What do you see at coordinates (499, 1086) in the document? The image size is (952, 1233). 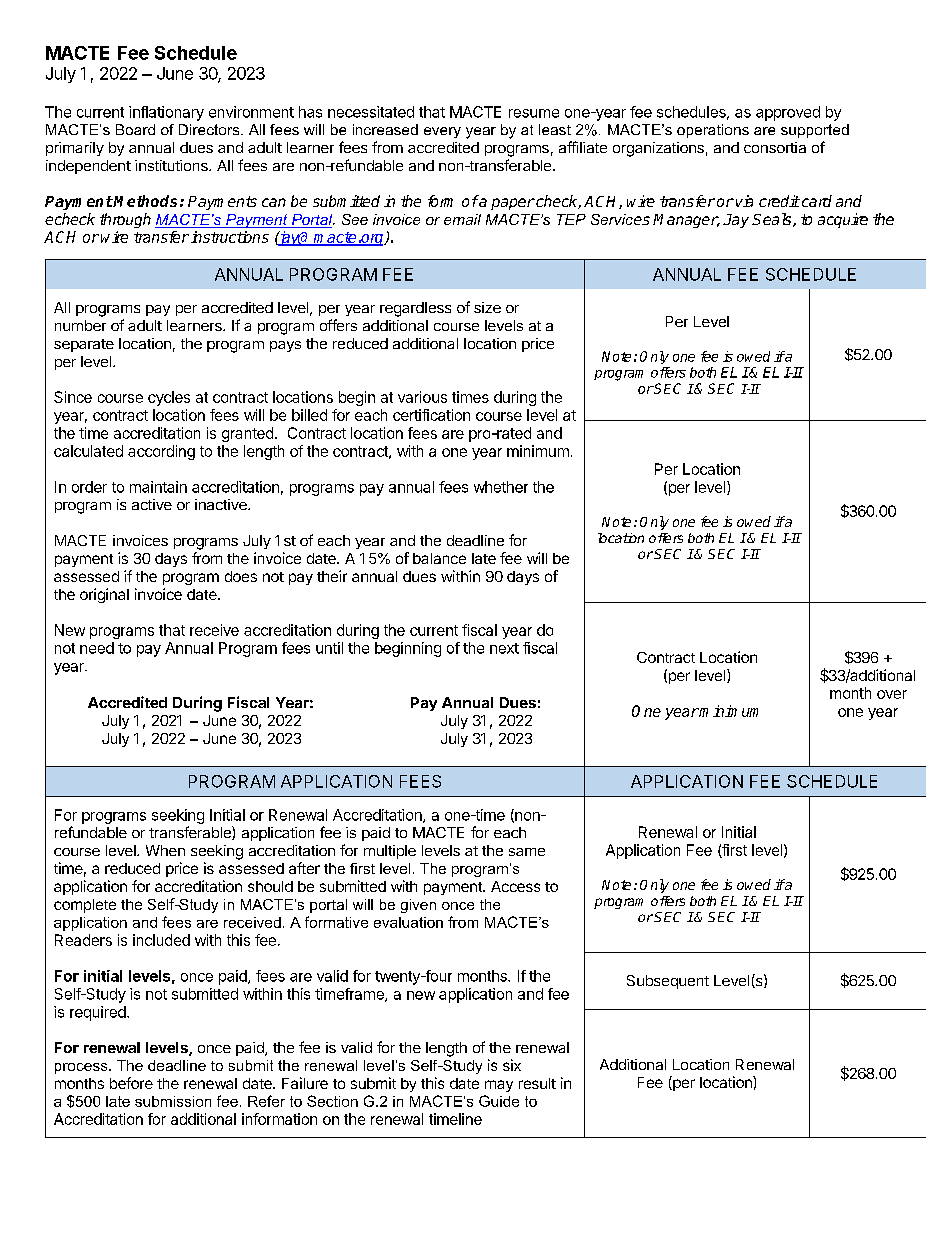 I see `may` at bounding box center [499, 1086].
